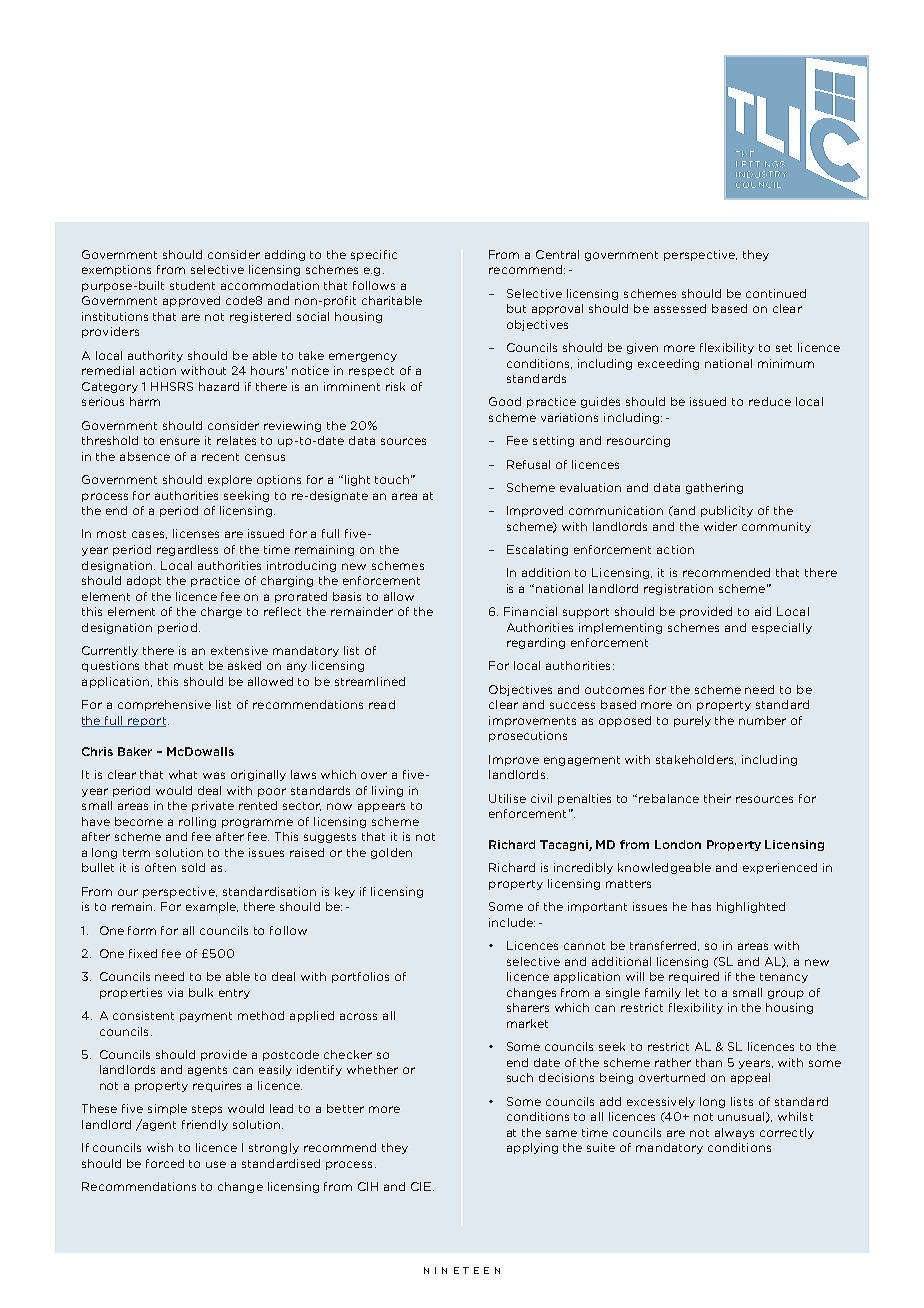 Image resolution: width=924 pixels, height=1308 pixels. I want to click on forced, so click(165, 1163).
